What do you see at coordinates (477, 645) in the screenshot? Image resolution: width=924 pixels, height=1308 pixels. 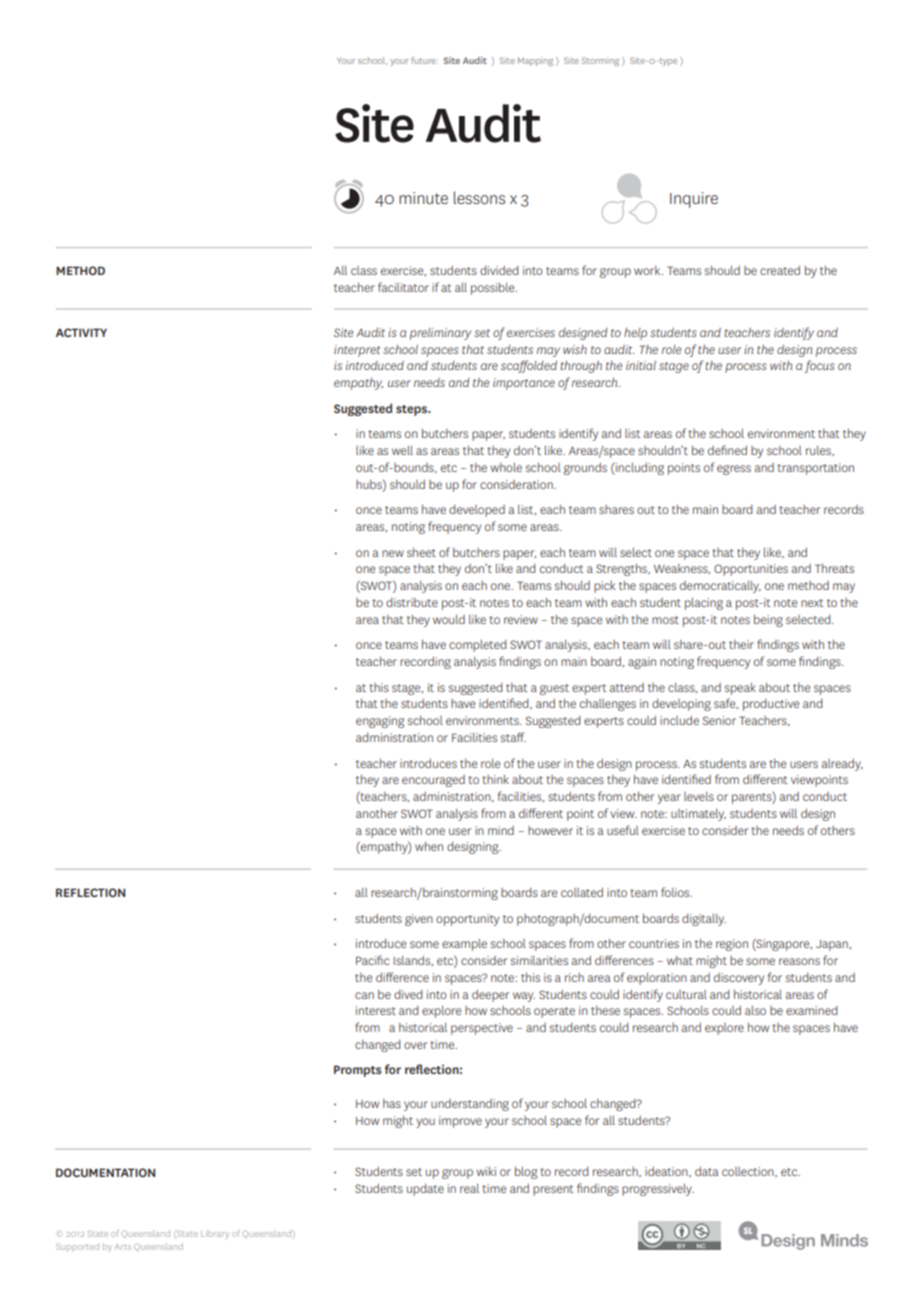 I see `completed` at bounding box center [477, 645].
